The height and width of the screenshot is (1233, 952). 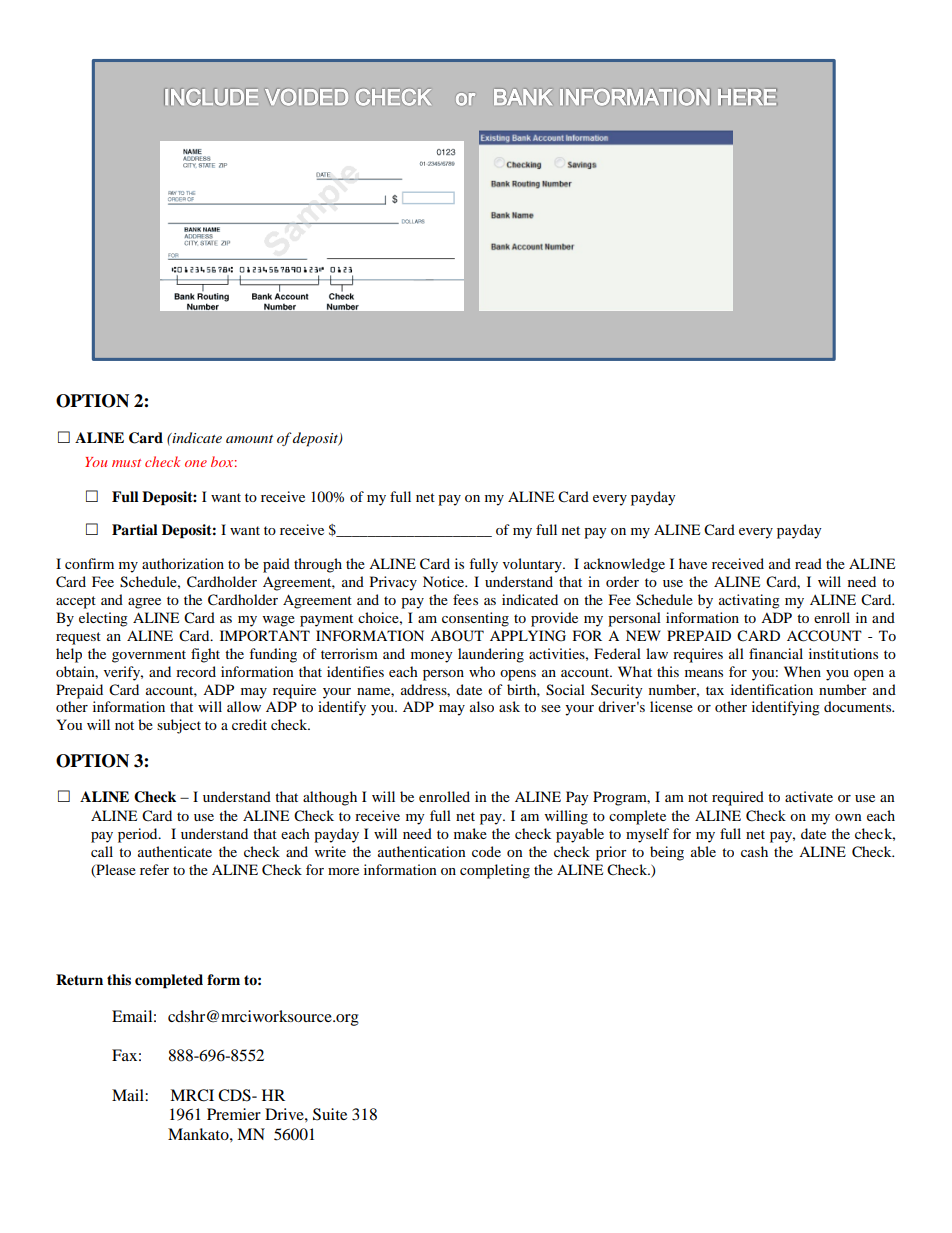 What do you see at coordinates (754, 851) in the screenshot?
I see `cash` at bounding box center [754, 851].
